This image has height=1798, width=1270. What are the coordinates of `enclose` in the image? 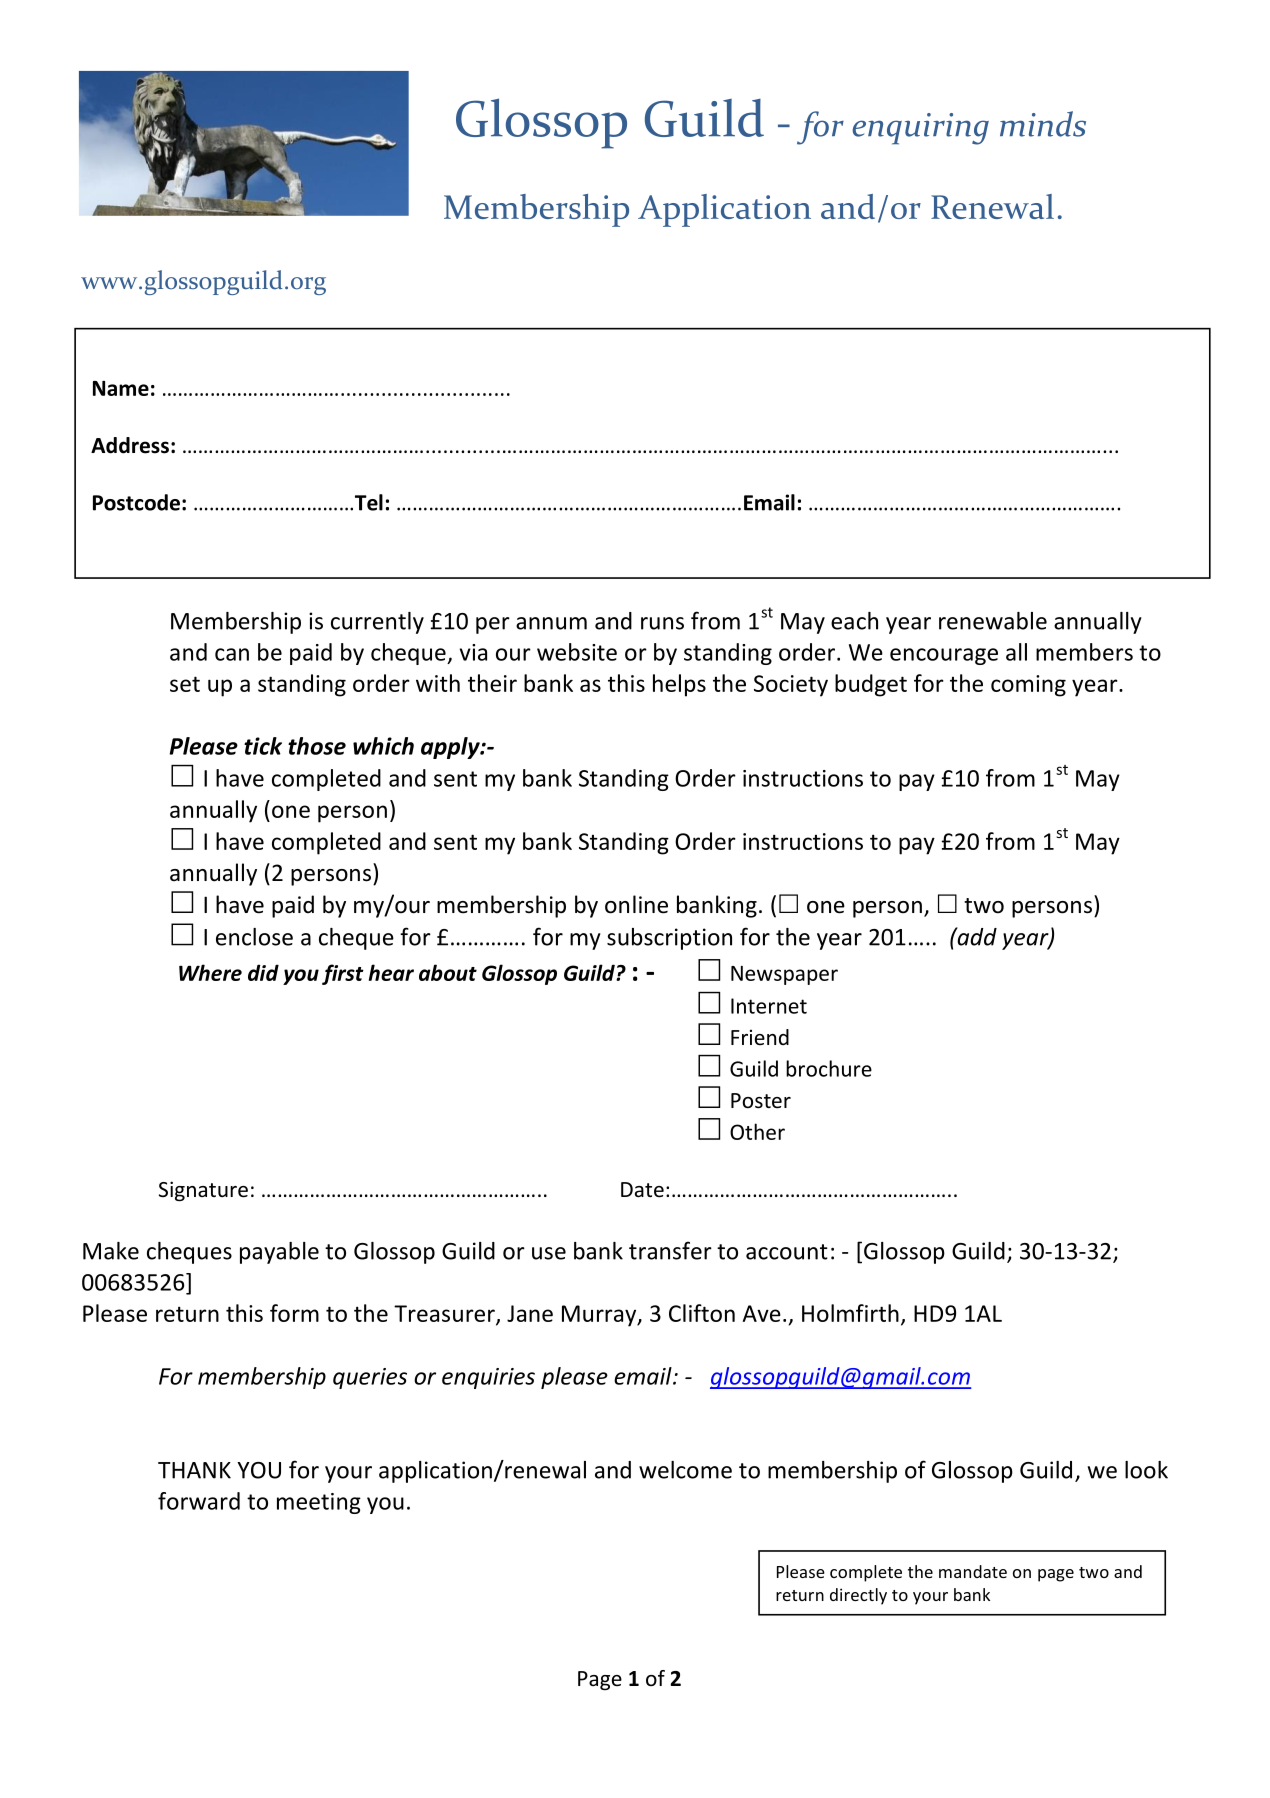 It's located at (254, 937).
